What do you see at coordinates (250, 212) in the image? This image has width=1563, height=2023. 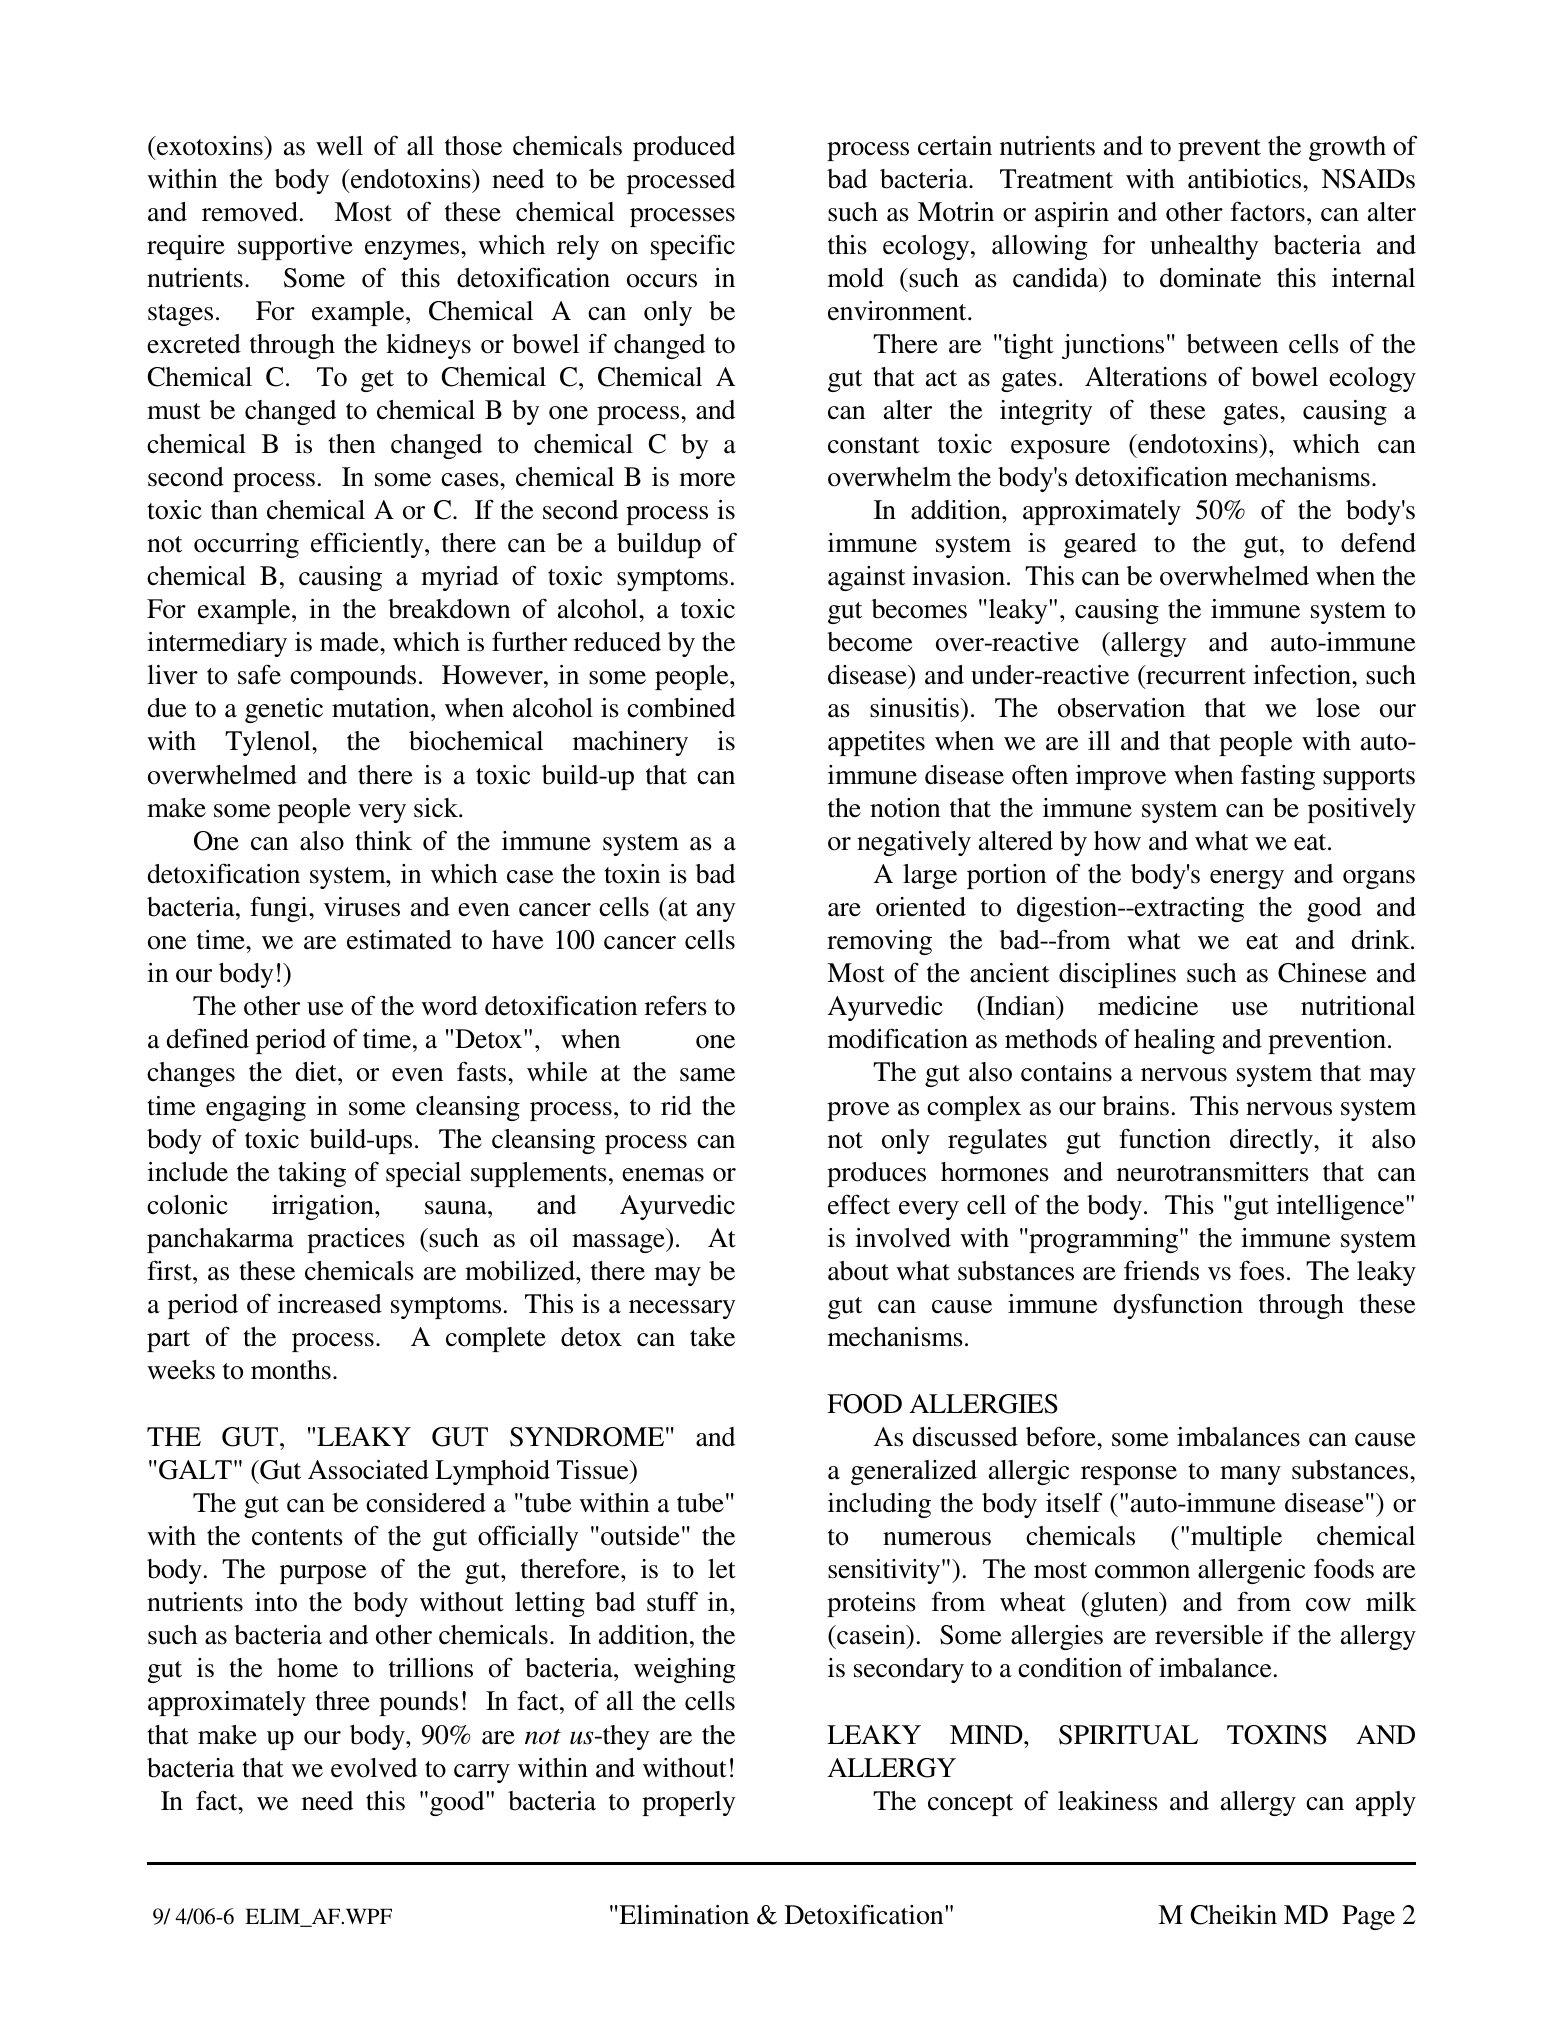 I see `removed` at bounding box center [250, 212].
